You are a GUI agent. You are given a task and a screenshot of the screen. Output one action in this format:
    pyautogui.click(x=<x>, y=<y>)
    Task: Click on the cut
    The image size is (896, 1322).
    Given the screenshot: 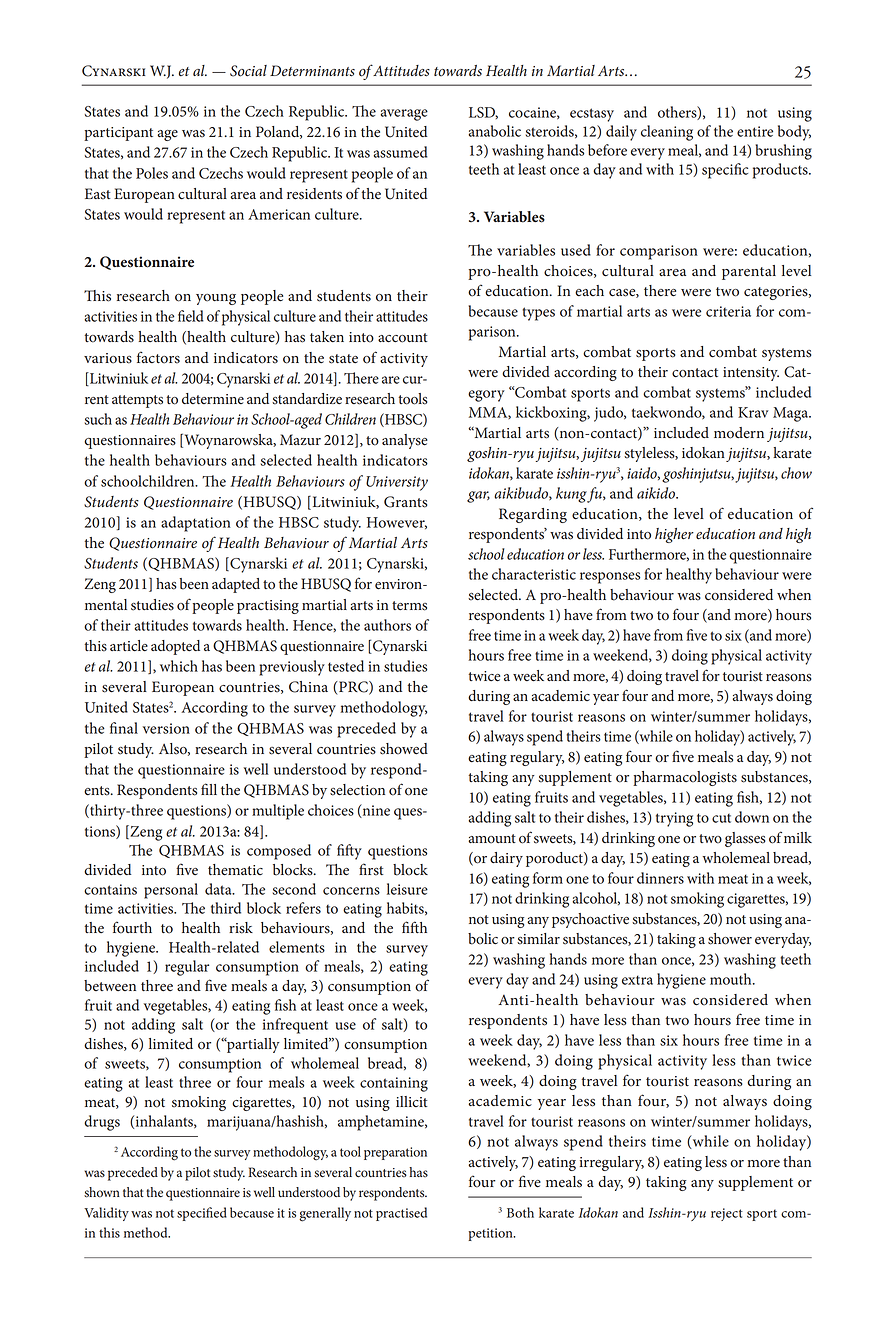 What is the action you would take?
    pyautogui.click(x=721, y=818)
